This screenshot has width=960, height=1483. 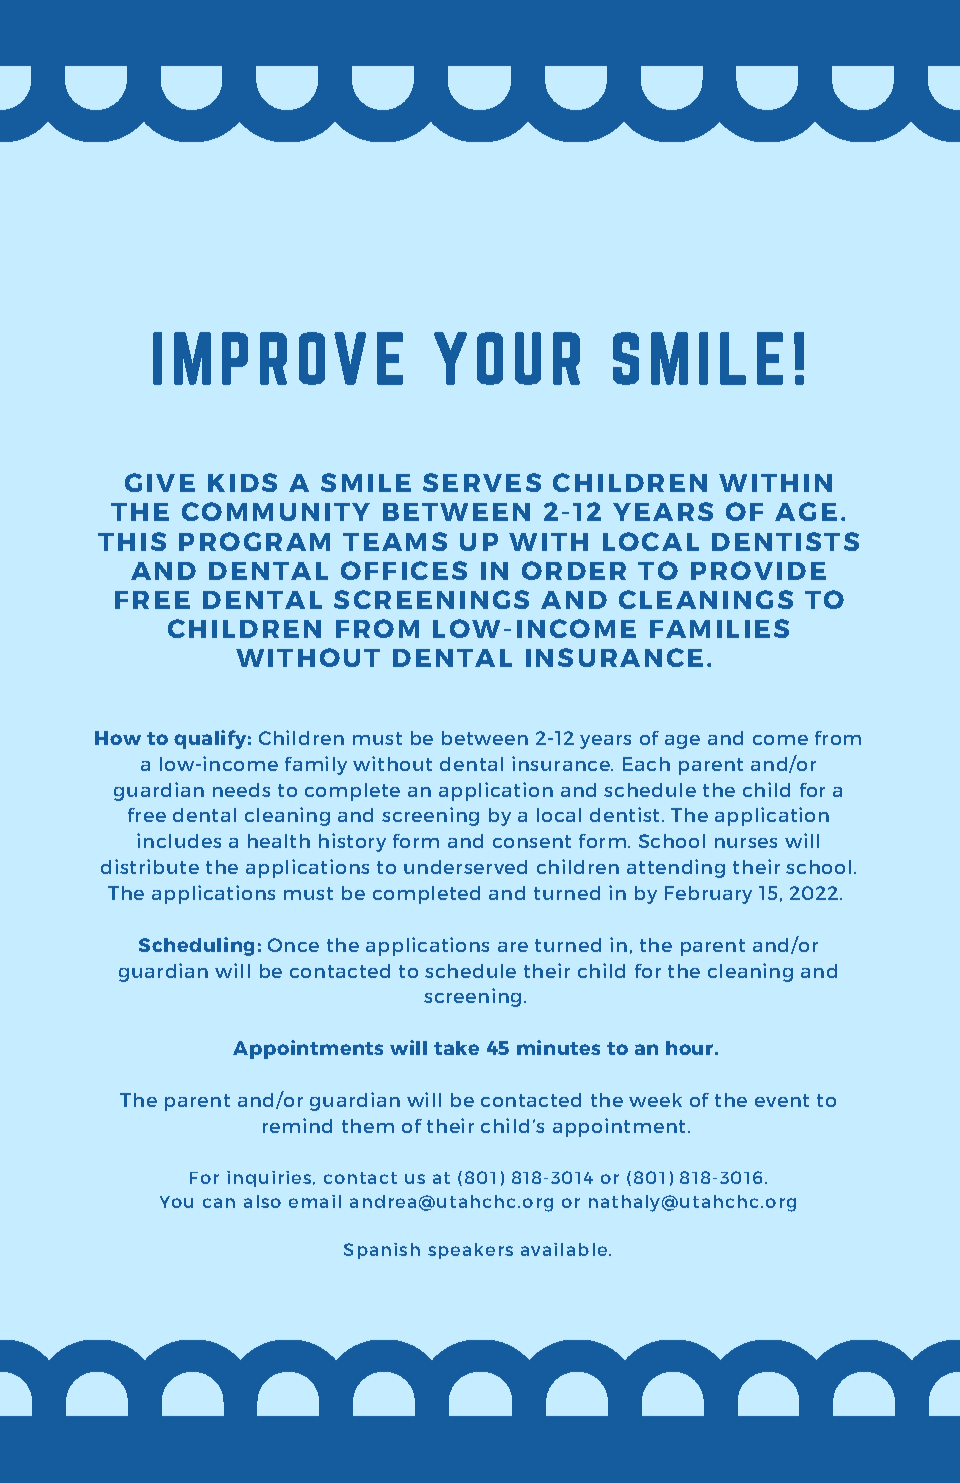 I want to click on FAMILIES, so click(x=719, y=628).
